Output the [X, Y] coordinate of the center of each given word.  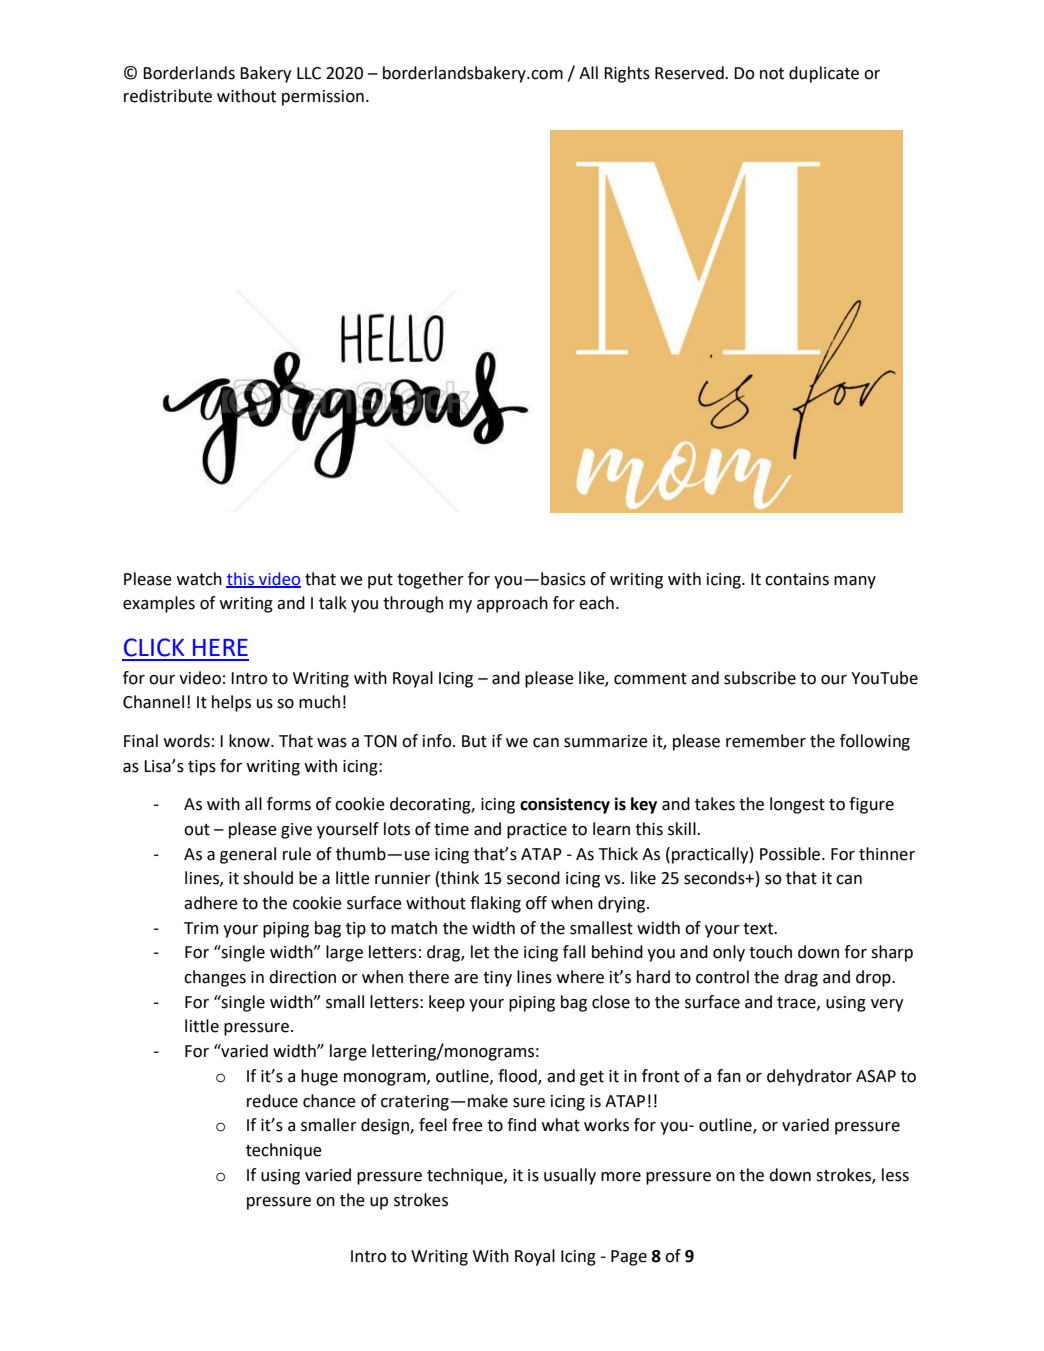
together [430, 580]
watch [199, 579]
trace [797, 1003]
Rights [627, 74]
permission [323, 98]
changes [215, 978]
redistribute [168, 96]
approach [512, 604]
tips [202, 768]
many [855, 582]
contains [797, 579]
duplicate [824, 74]
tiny [497, 979]
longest [797, 805]
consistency [565, 805]
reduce [272, 1101]
